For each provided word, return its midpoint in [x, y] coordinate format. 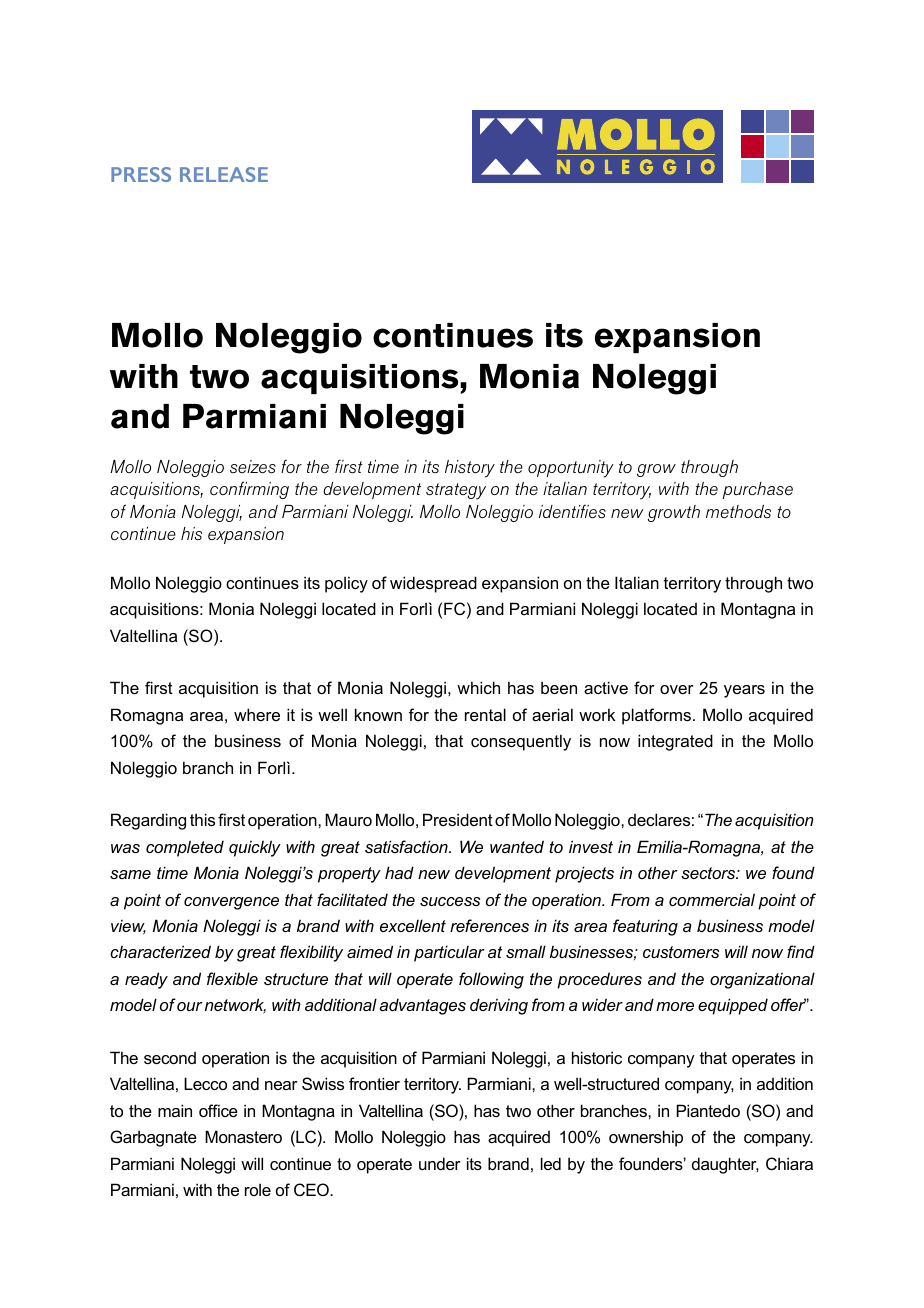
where [257, 714]
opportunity [571, 469]
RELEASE [224, 174]
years [744, 691]
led [551, 1163]
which [478, 687]
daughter [725, 1165]
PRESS [141, 174]
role [258, 1189]
